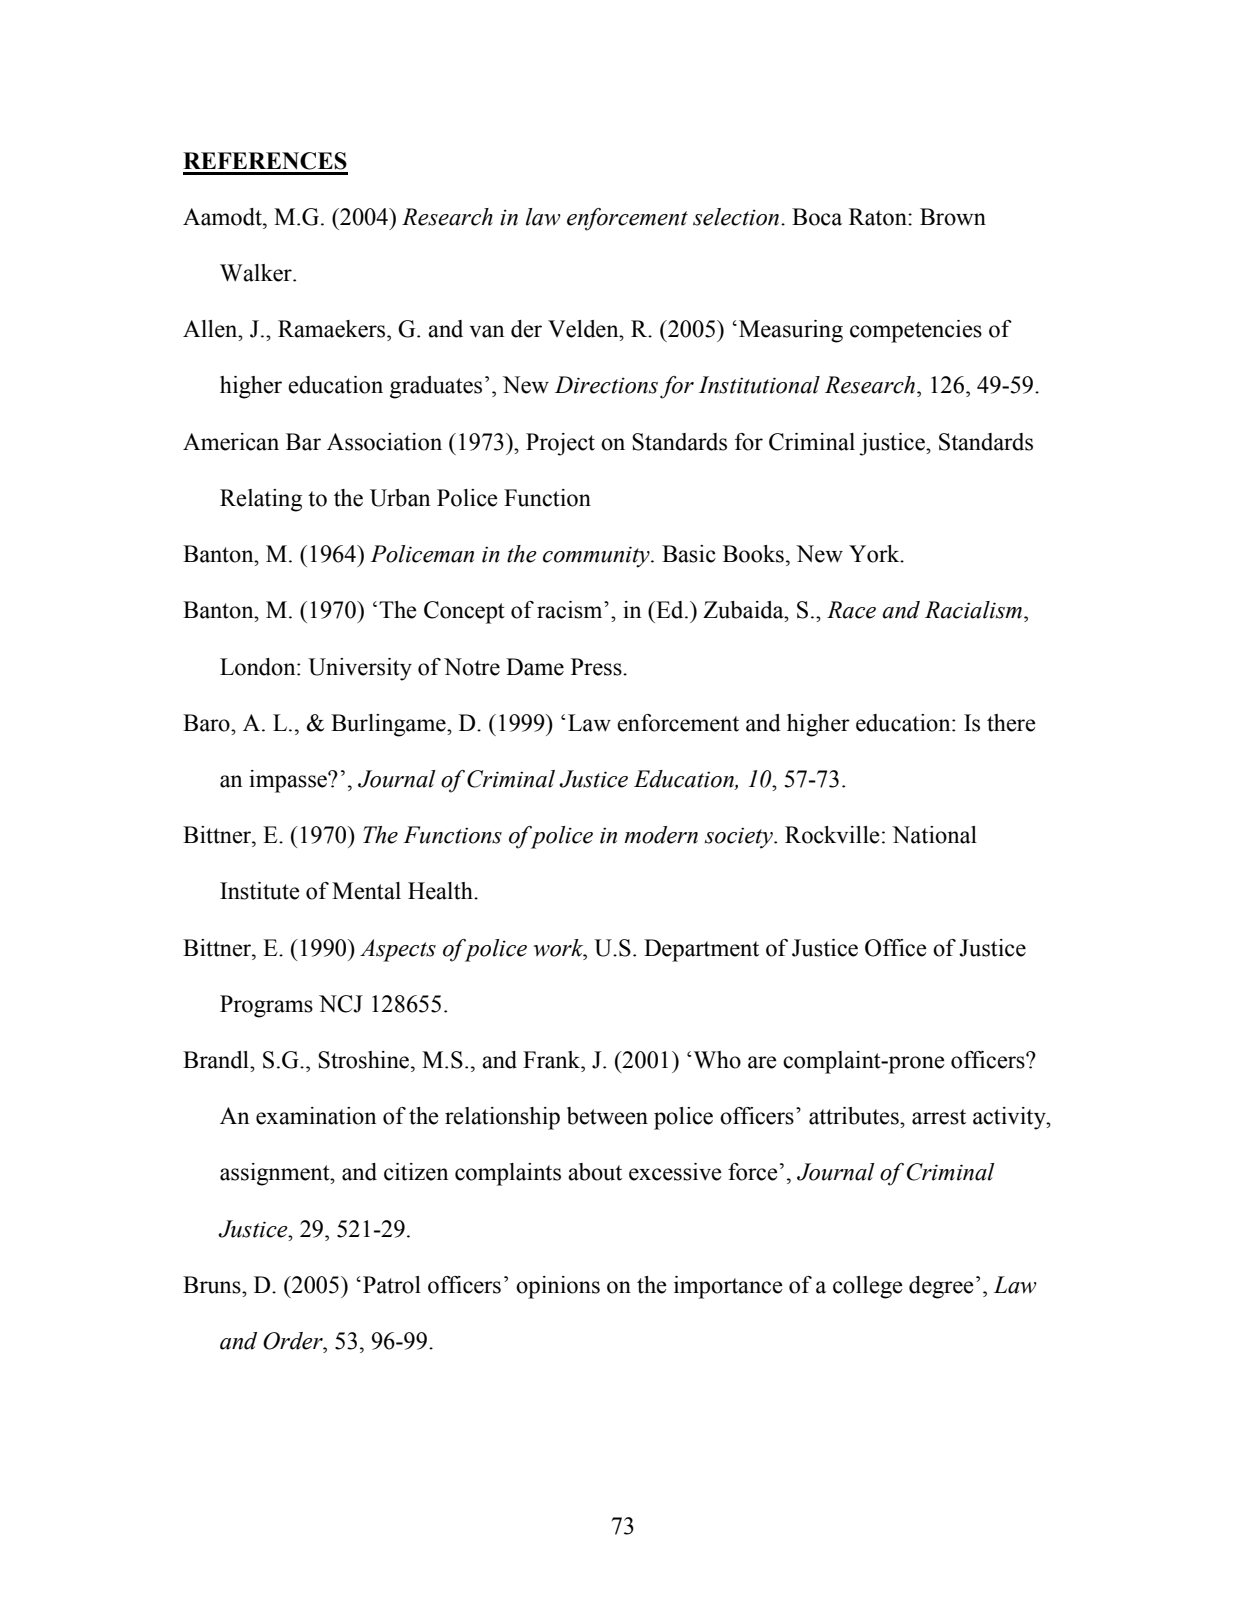  Describe the element at coordinates (266, 1006) in the screenshot. I see `Programs` at that location.
